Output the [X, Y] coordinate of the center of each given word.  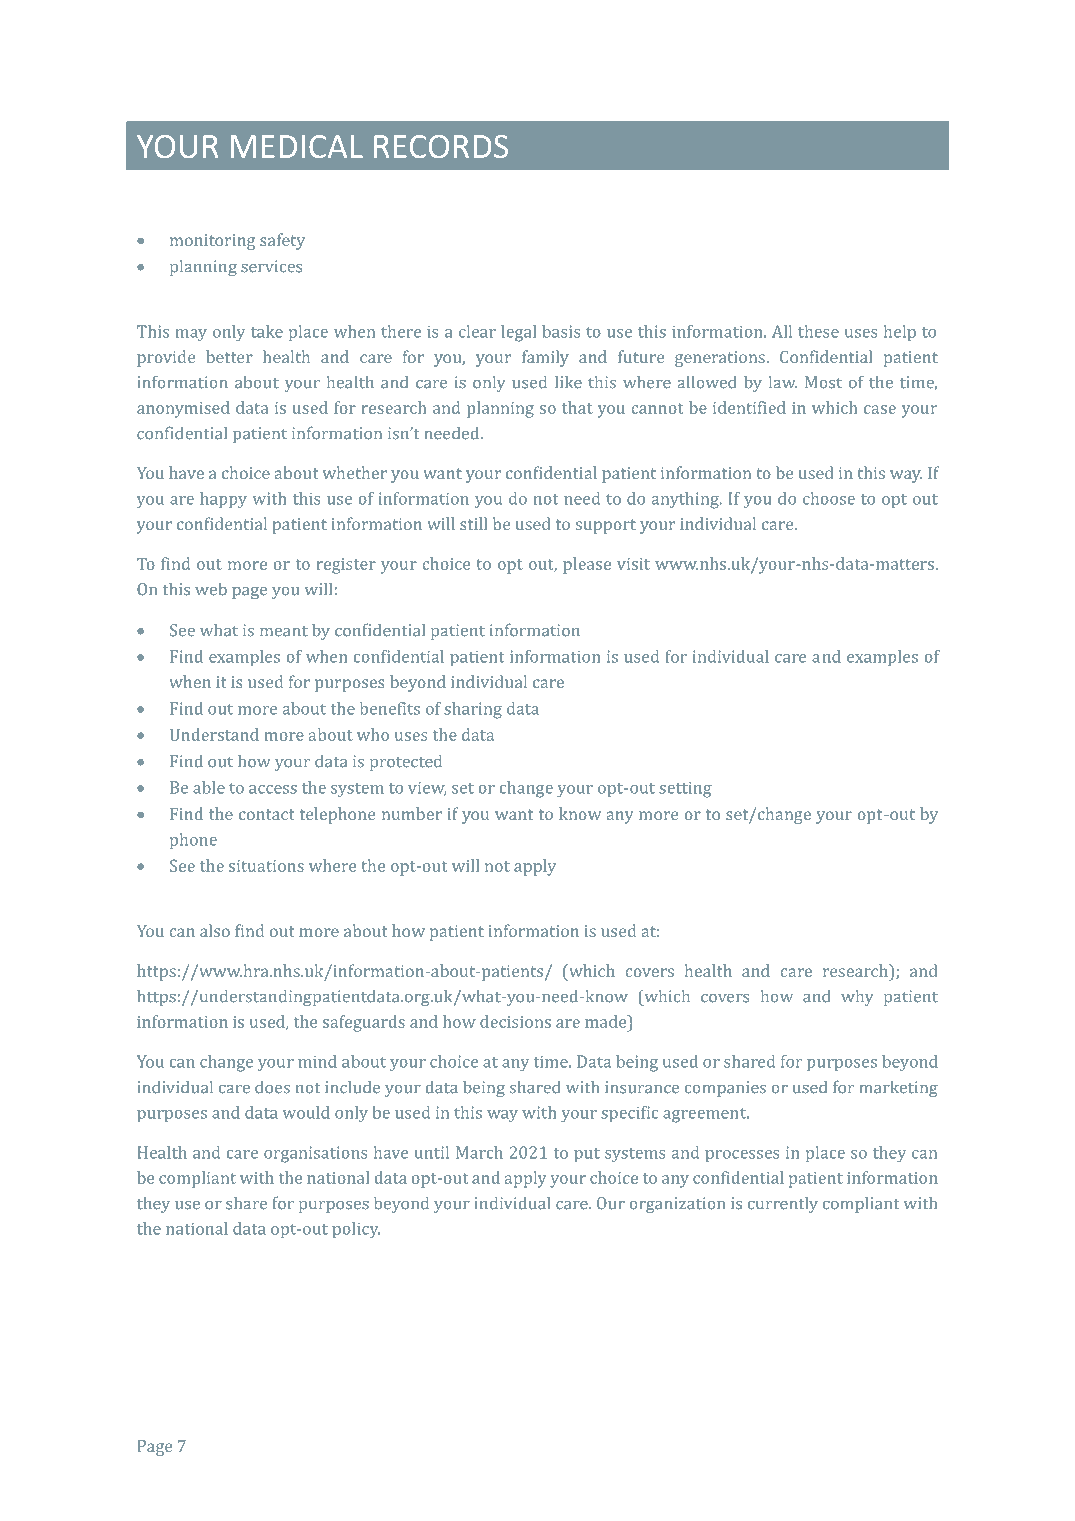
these [818, 331]
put [587, 1155]
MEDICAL [297, 146]
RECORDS [441, 146]
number [412, 813]
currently [783, 1204]
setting [685, 790]
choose [829, 498]
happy [223, 500]
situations [266, 866]
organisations [315, 1154]
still [473, 523]
